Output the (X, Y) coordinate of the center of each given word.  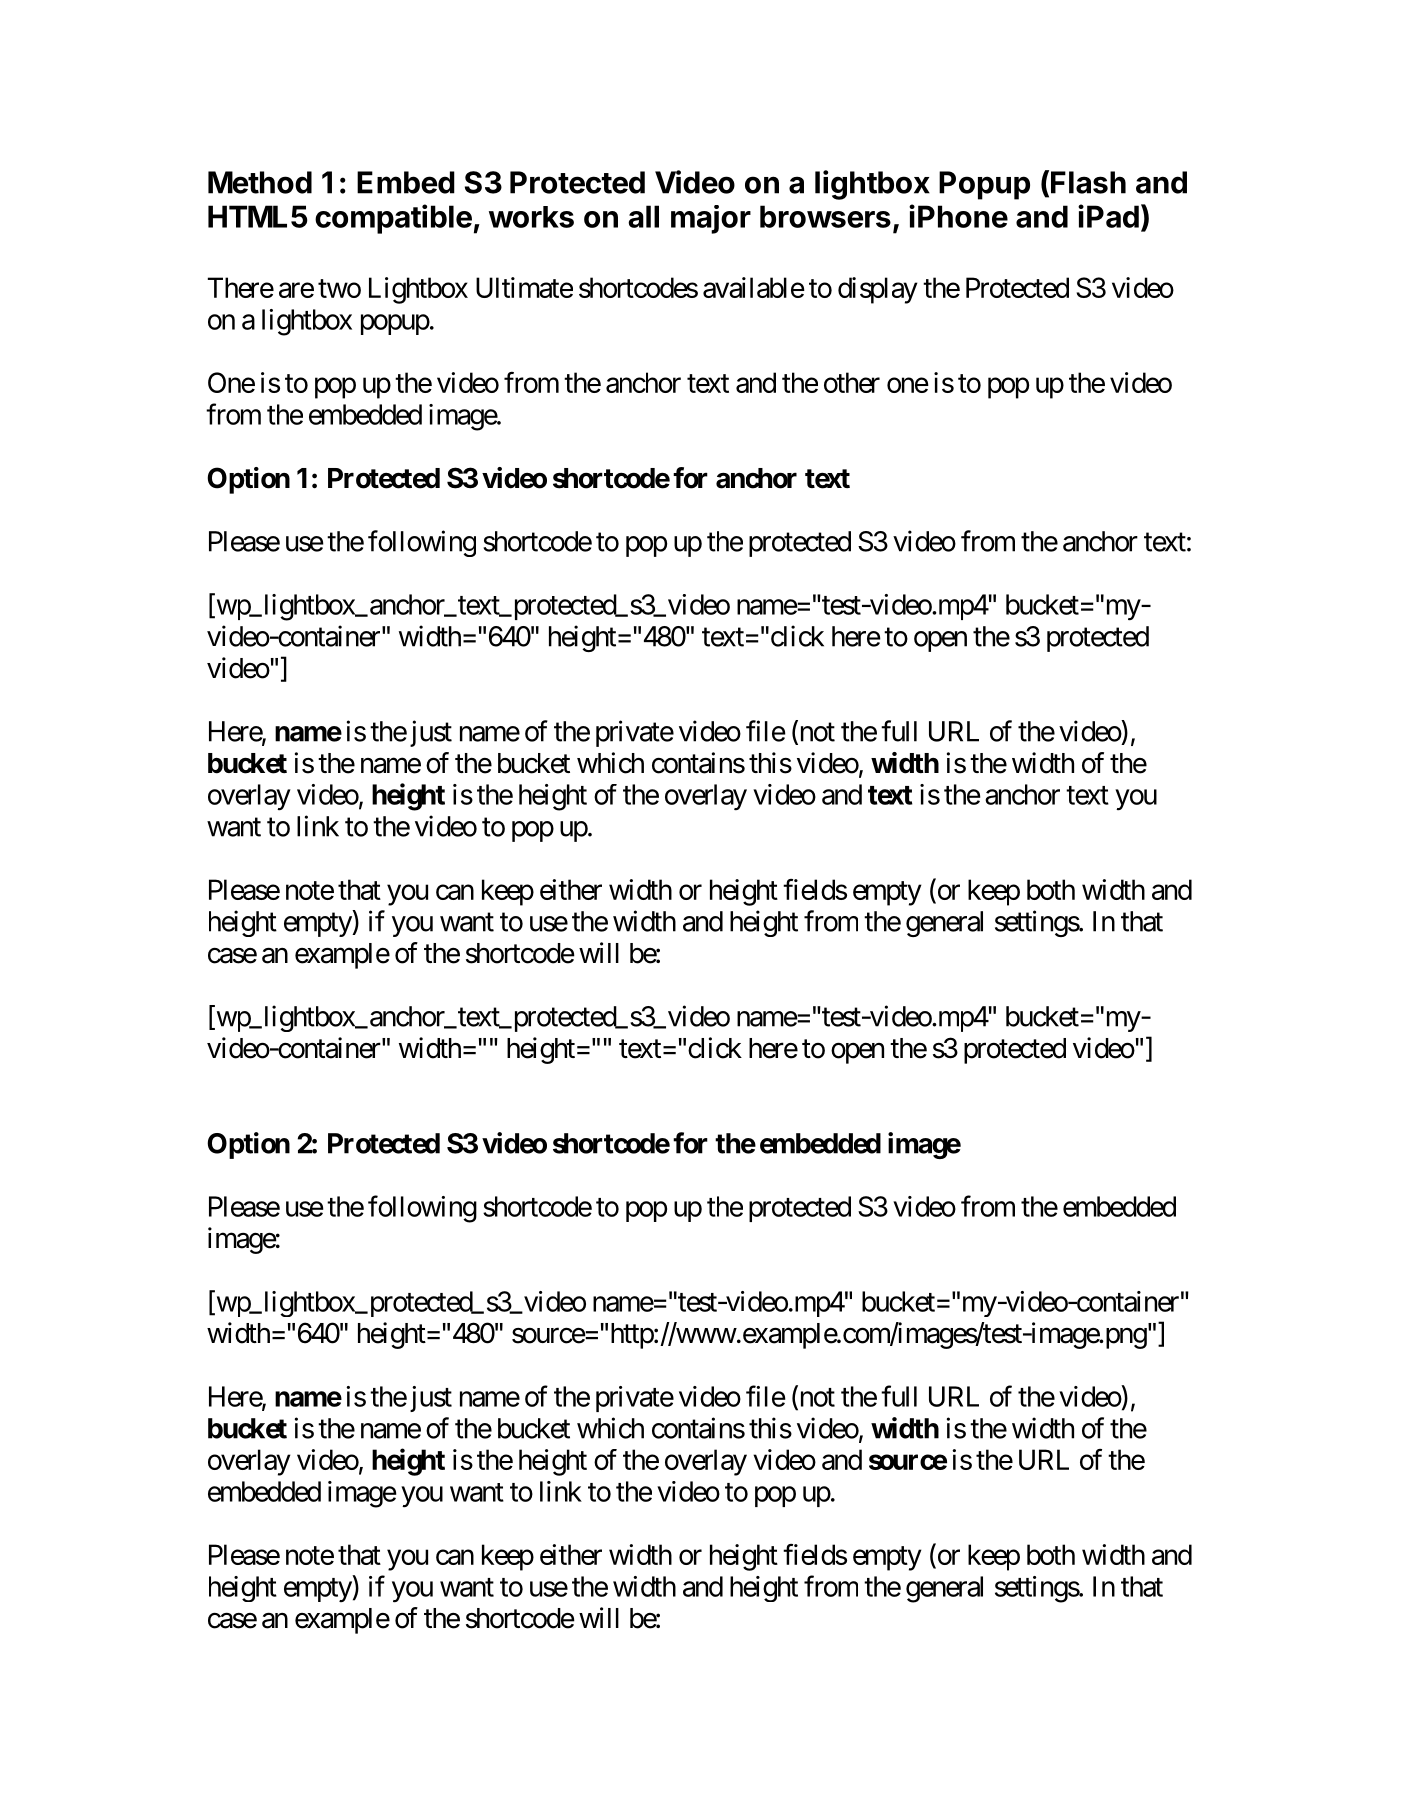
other (852, 382)
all (643, 216)
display (878, 290)
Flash (1088, 182)
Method (260, 182)
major (711, 219)
